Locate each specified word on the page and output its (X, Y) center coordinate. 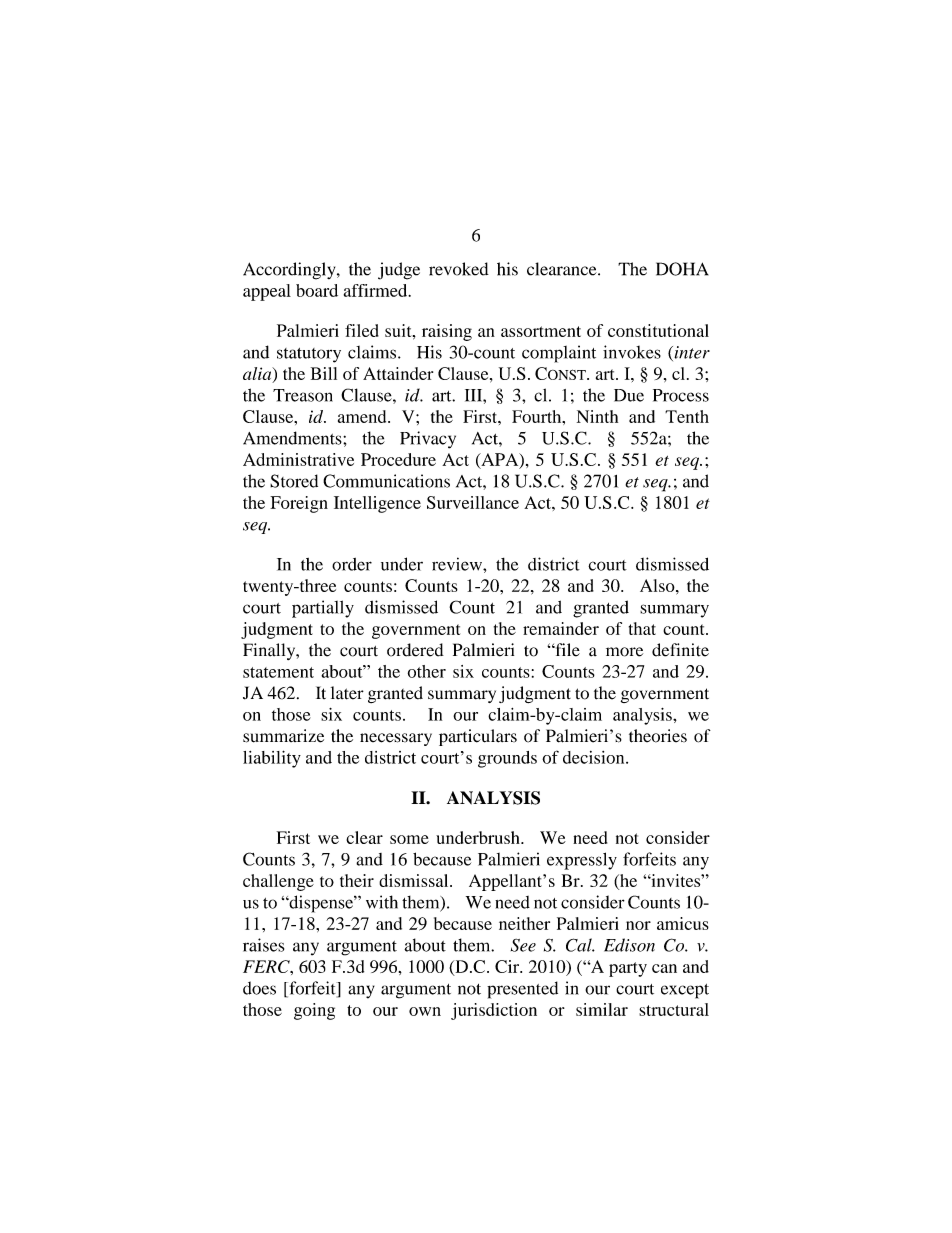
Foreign (299, 504)
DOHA (682, 269)
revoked (459, 269)
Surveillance (473, 502)
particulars (478, 737)
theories (658, 736)
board (317, 290)
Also (658, 585)
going (314, 1011)
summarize (283, 736)
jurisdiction (494, 1011)
